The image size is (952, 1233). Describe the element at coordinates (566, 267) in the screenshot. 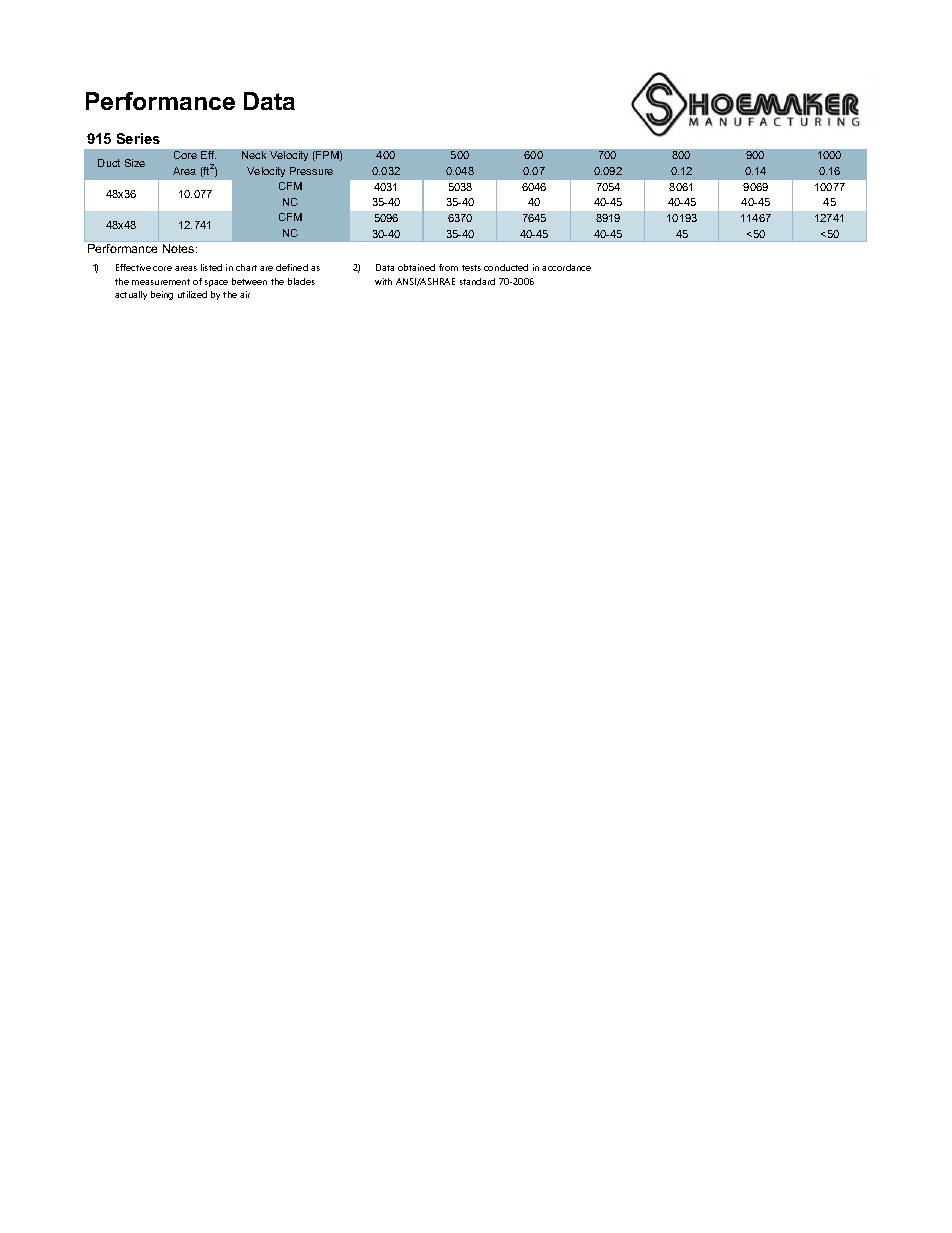

I see `accordance` at that location.
